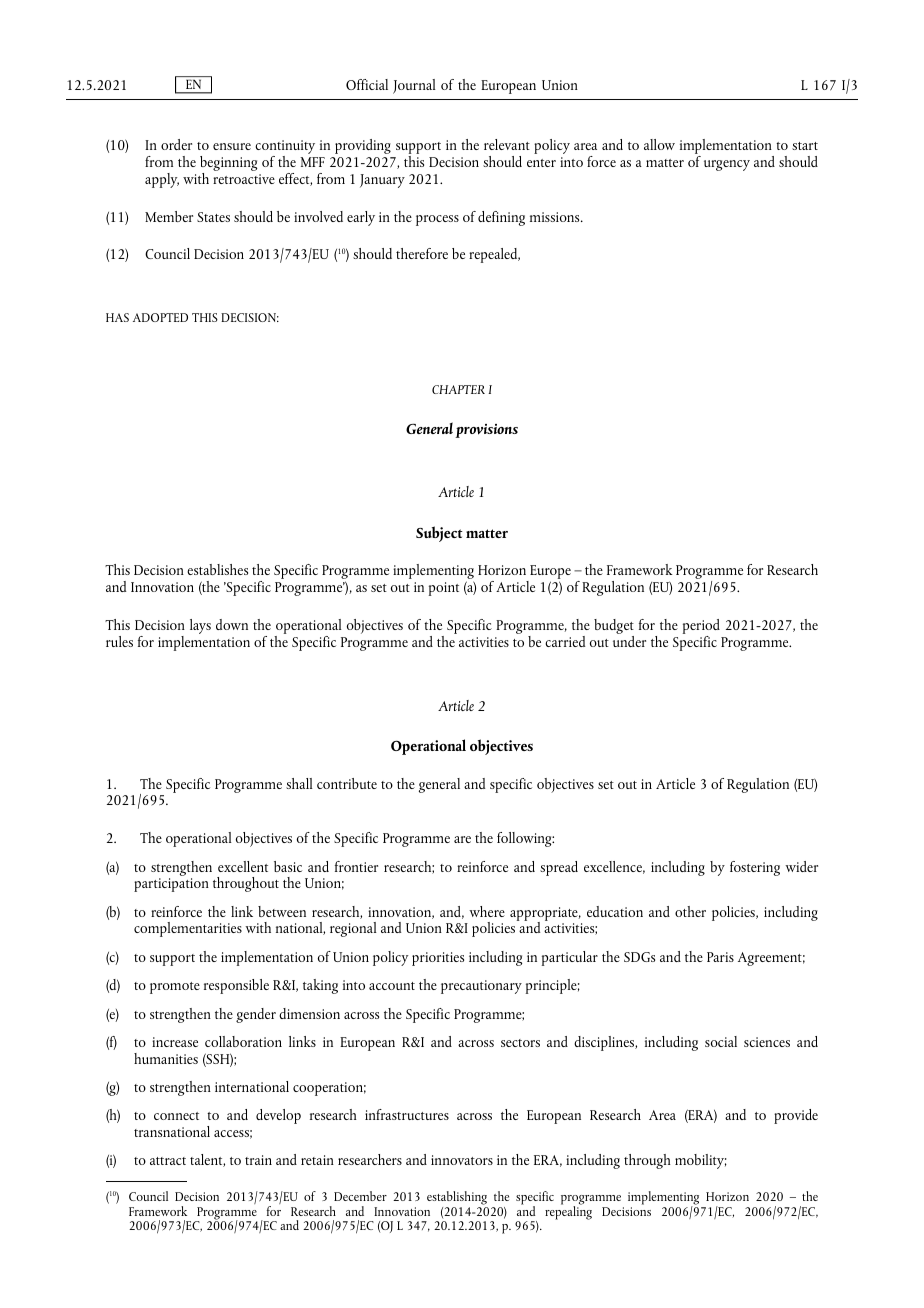  What do you see at coordinates (701, 628) in the image?
I see `period` at bounding box center [701, 628].
